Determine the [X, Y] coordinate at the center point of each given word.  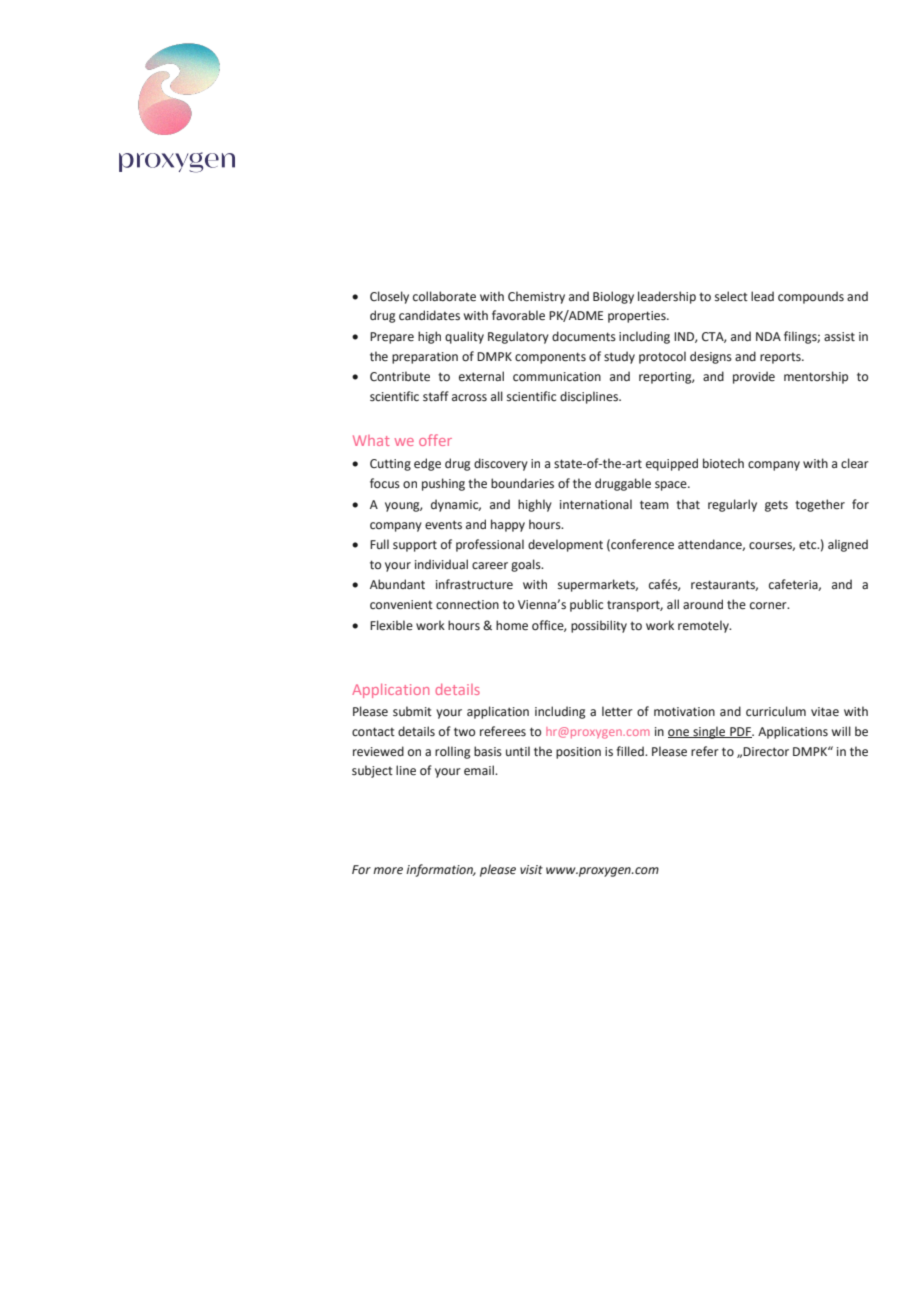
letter [617, 711]
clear [855, 463]
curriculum [776, 711]
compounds [811, 297]
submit [412, 711]
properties [638, 317]
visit [531, 869]
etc [809, 545]
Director [766, 752]
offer [435, 440]
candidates [429, 315]
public [586, 605]
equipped [672, 464]
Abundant [397, 584]
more [388, 871]
